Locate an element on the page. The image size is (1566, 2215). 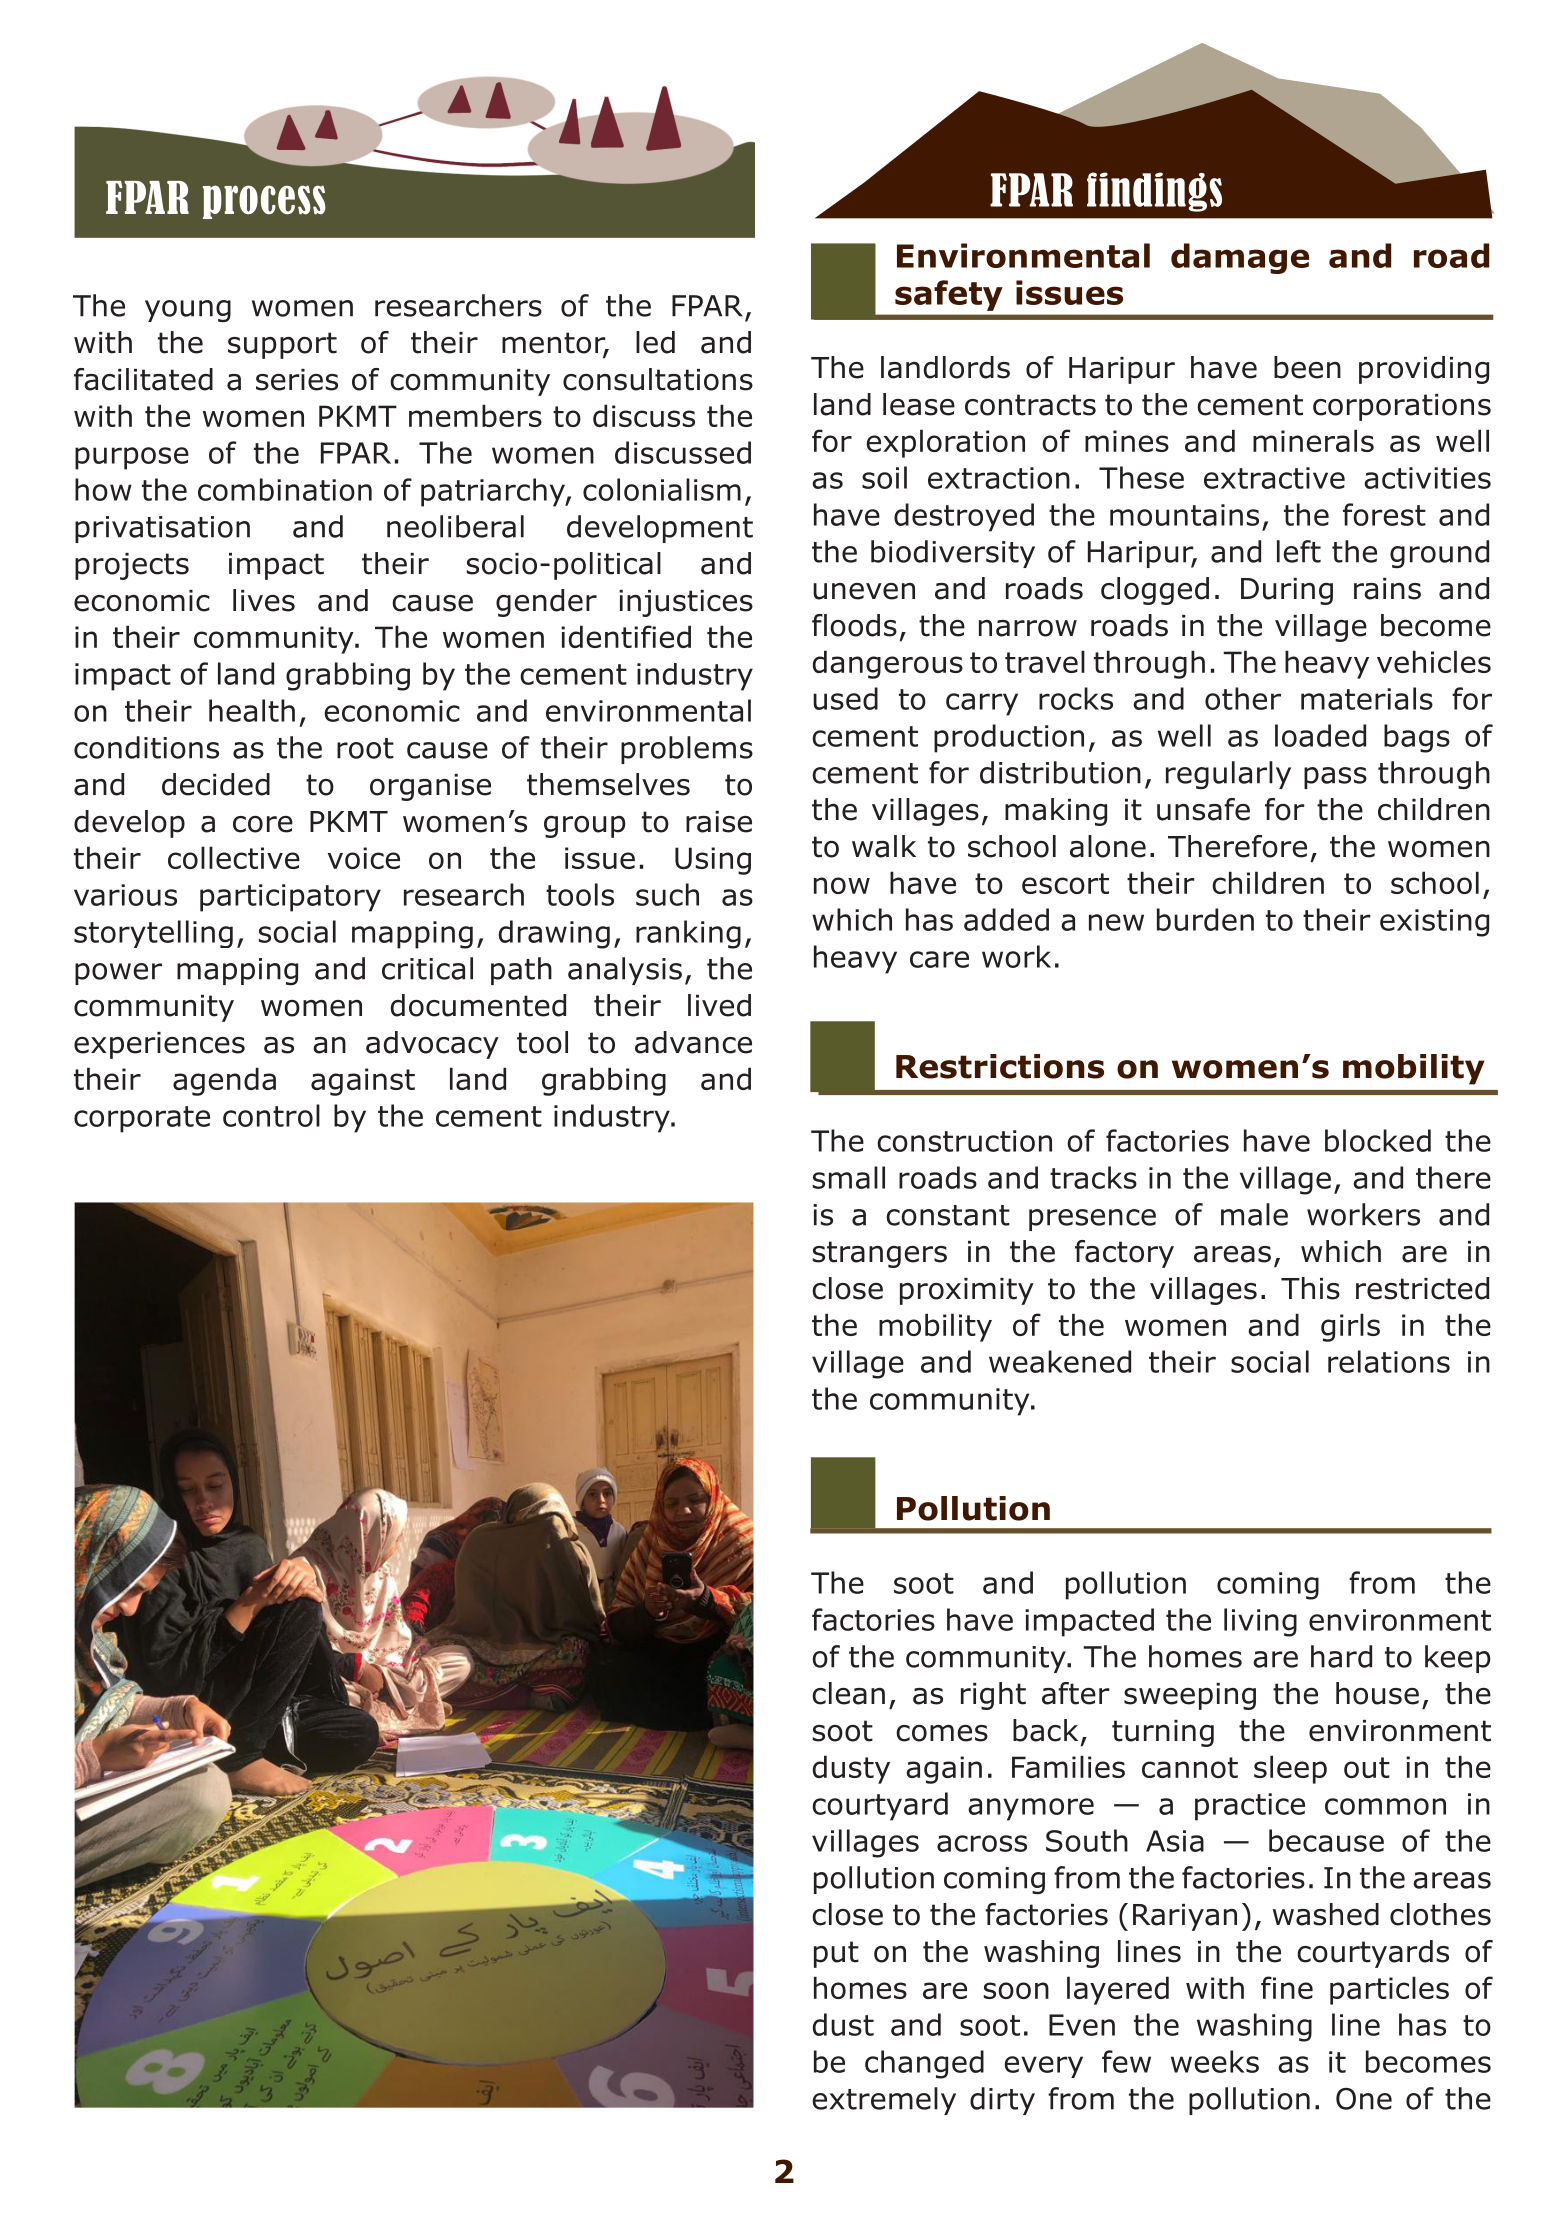
relations is located at coordinates (1389, 1361).
